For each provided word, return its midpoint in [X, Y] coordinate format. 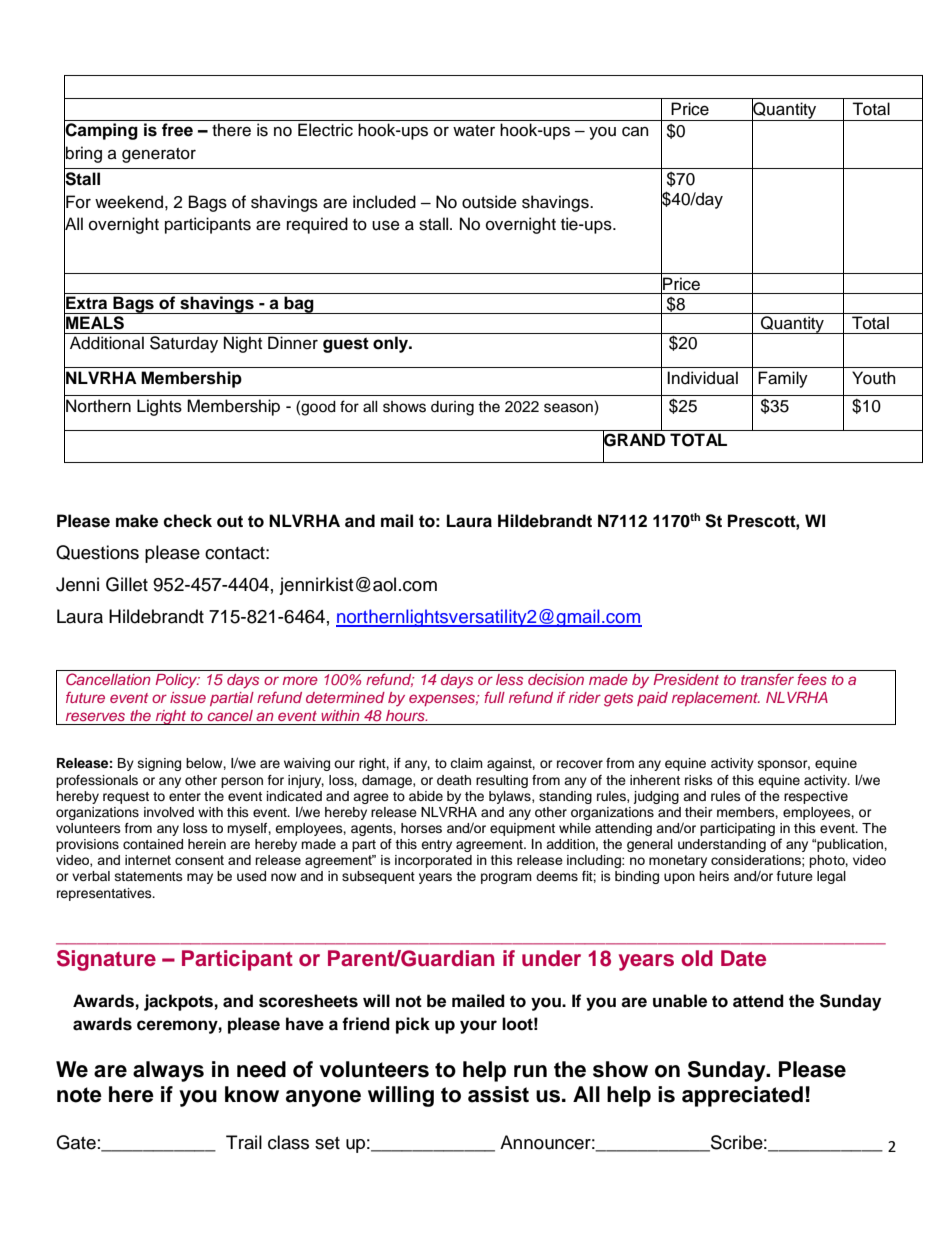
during [452, 408]
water [474, 131]
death [454, 780]
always [168, 1071]
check [187, 521]
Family [783, 379]
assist [498, 1094]
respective [816, 797]
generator [159, 155]
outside [489, 202]
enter [185, 796]
